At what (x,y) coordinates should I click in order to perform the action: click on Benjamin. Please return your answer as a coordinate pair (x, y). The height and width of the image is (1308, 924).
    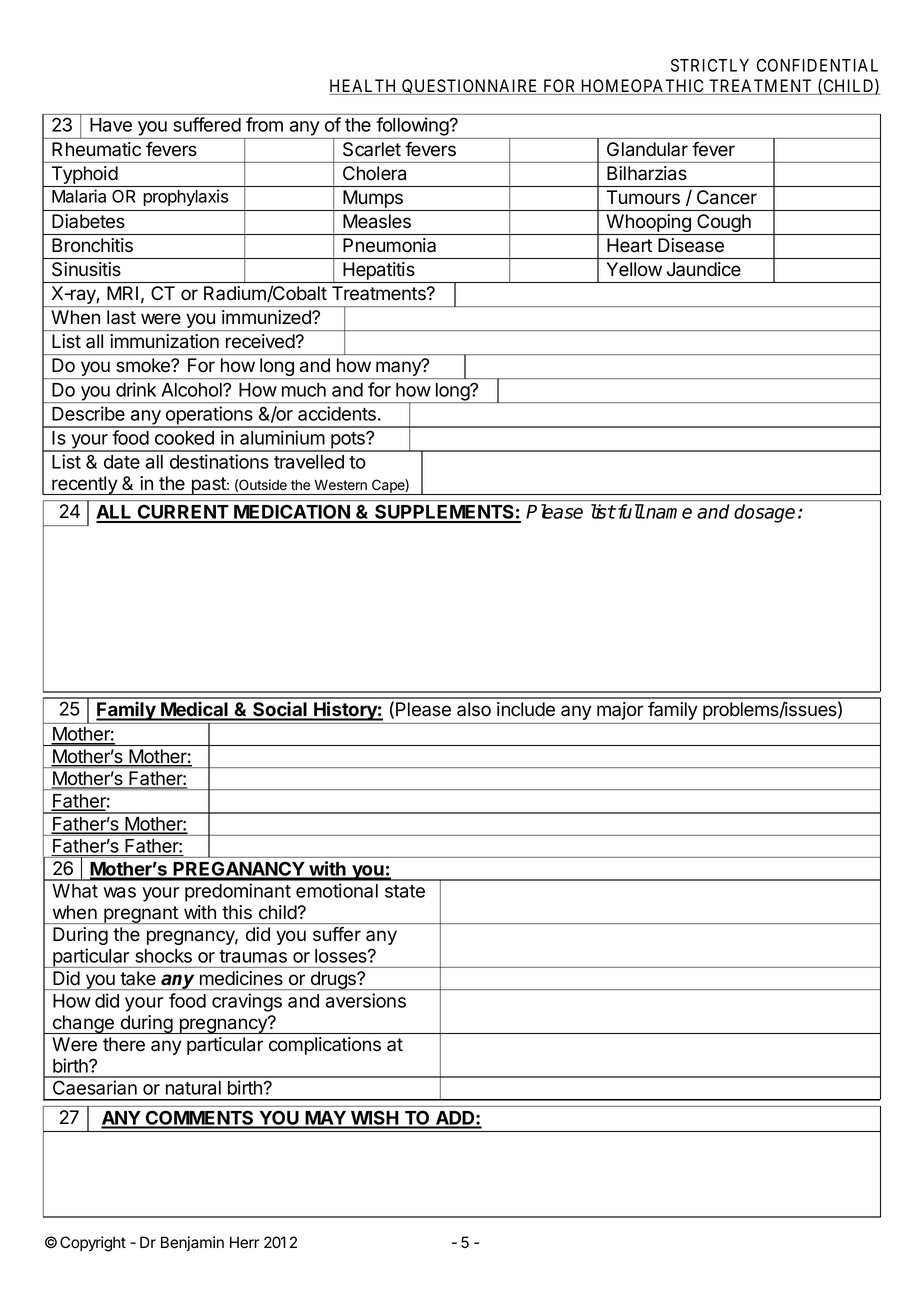
    Looking at the image, I should click on (192, 1243).
